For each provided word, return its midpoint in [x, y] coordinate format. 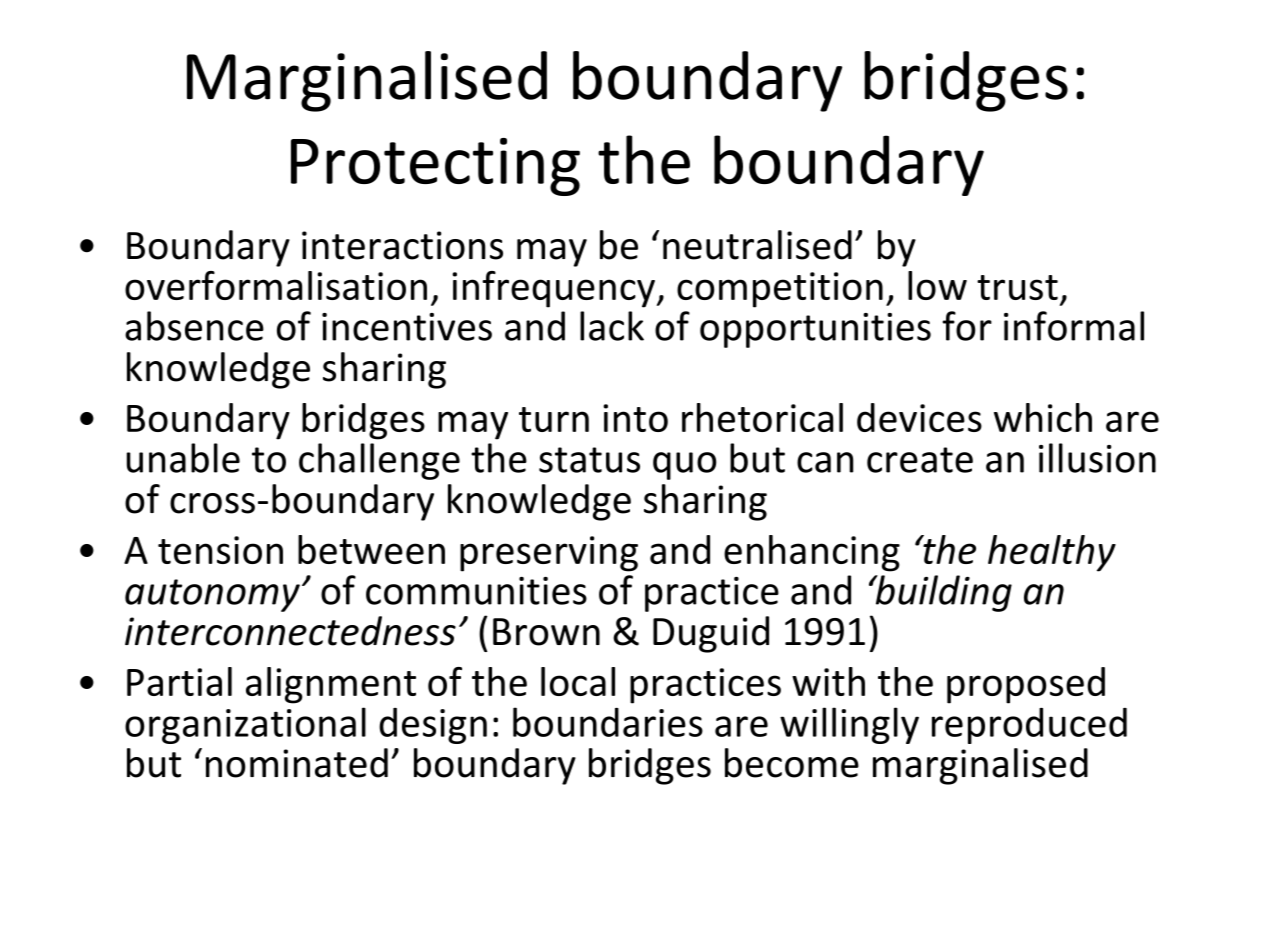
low [937, 285]
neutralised [757, 245]
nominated [297, 763]
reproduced [1029, 726]
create [920, 460]
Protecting [435, 167]
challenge [379, 461]
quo [685, 466]
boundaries [608, 722]
